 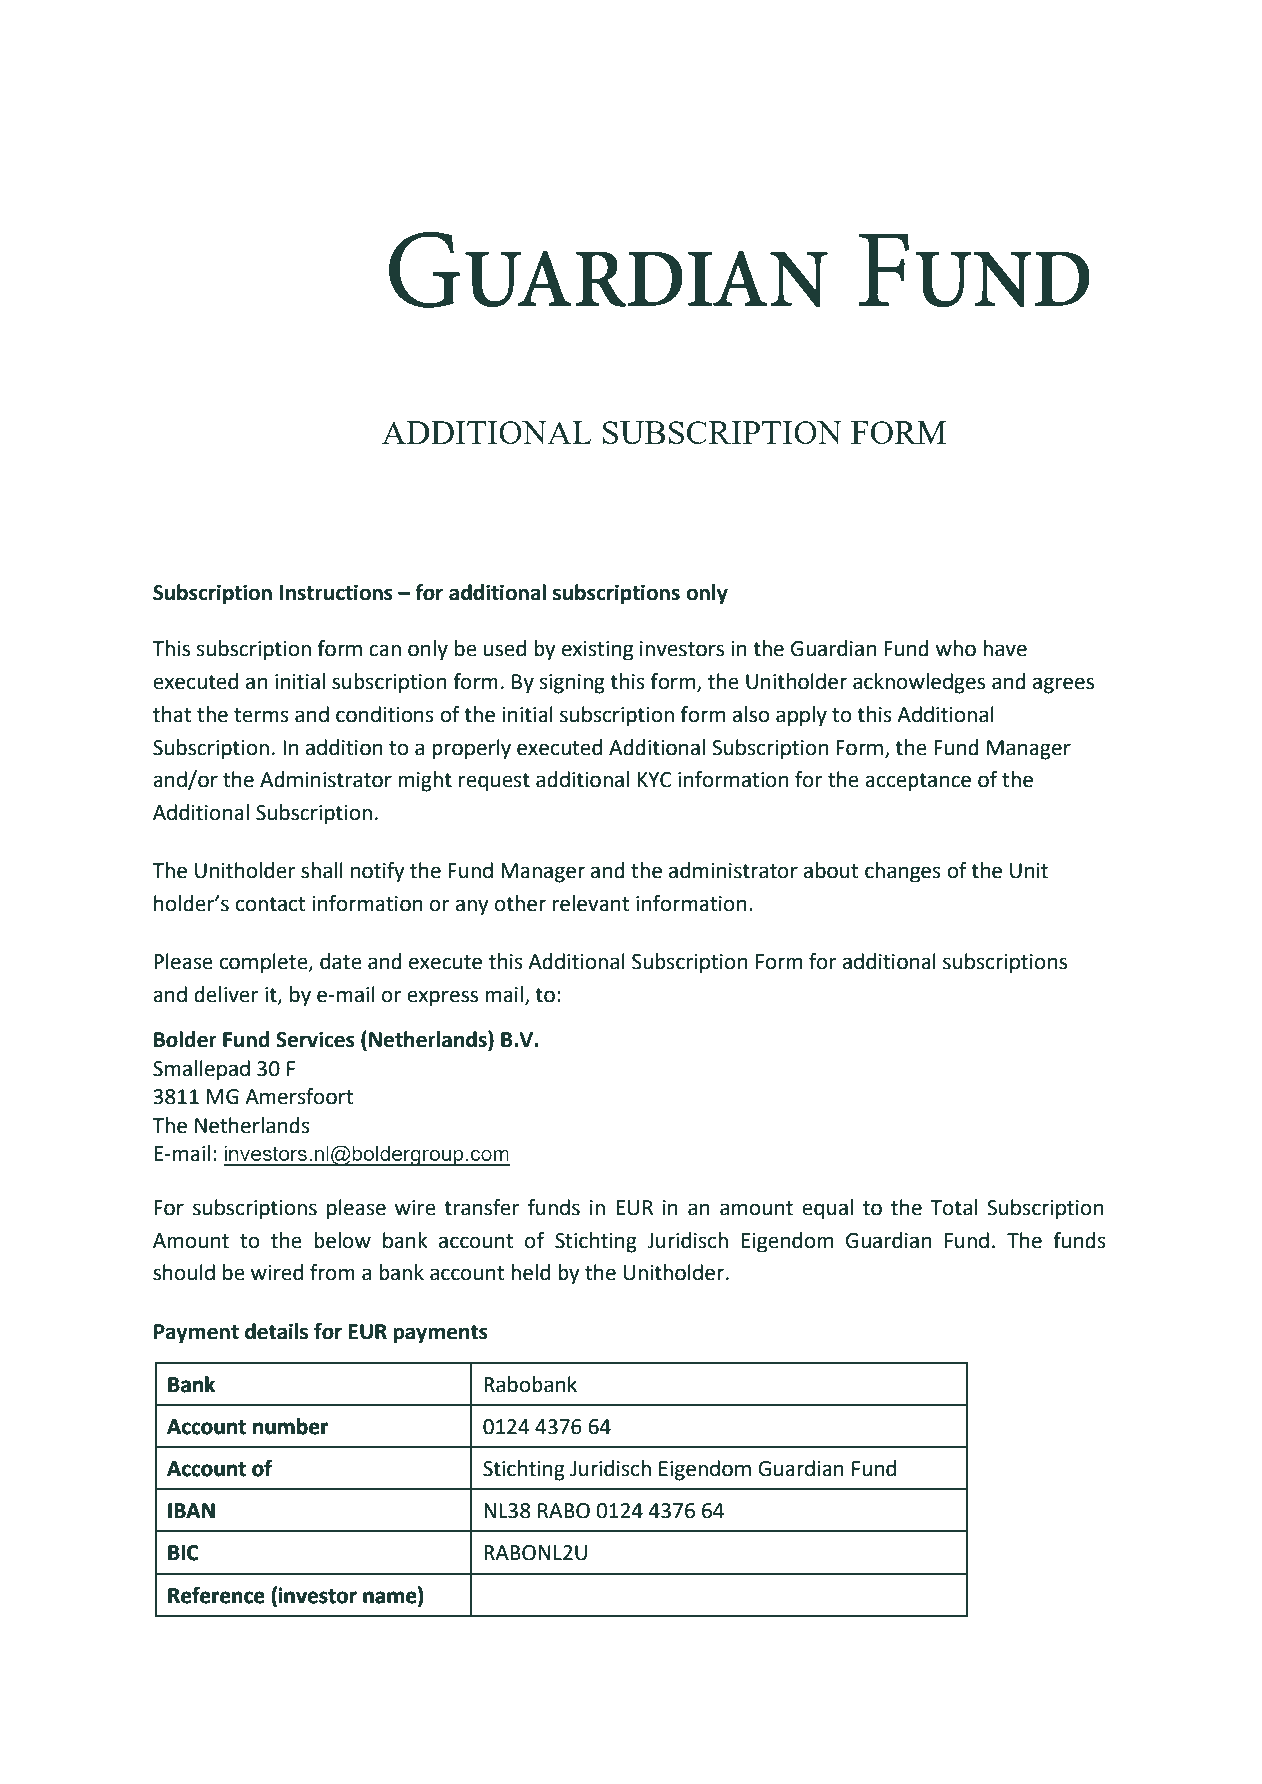 What do you see at coordinates (216, 1595) in the page?
I see `Reference` at bounding box center [216, 1595].
